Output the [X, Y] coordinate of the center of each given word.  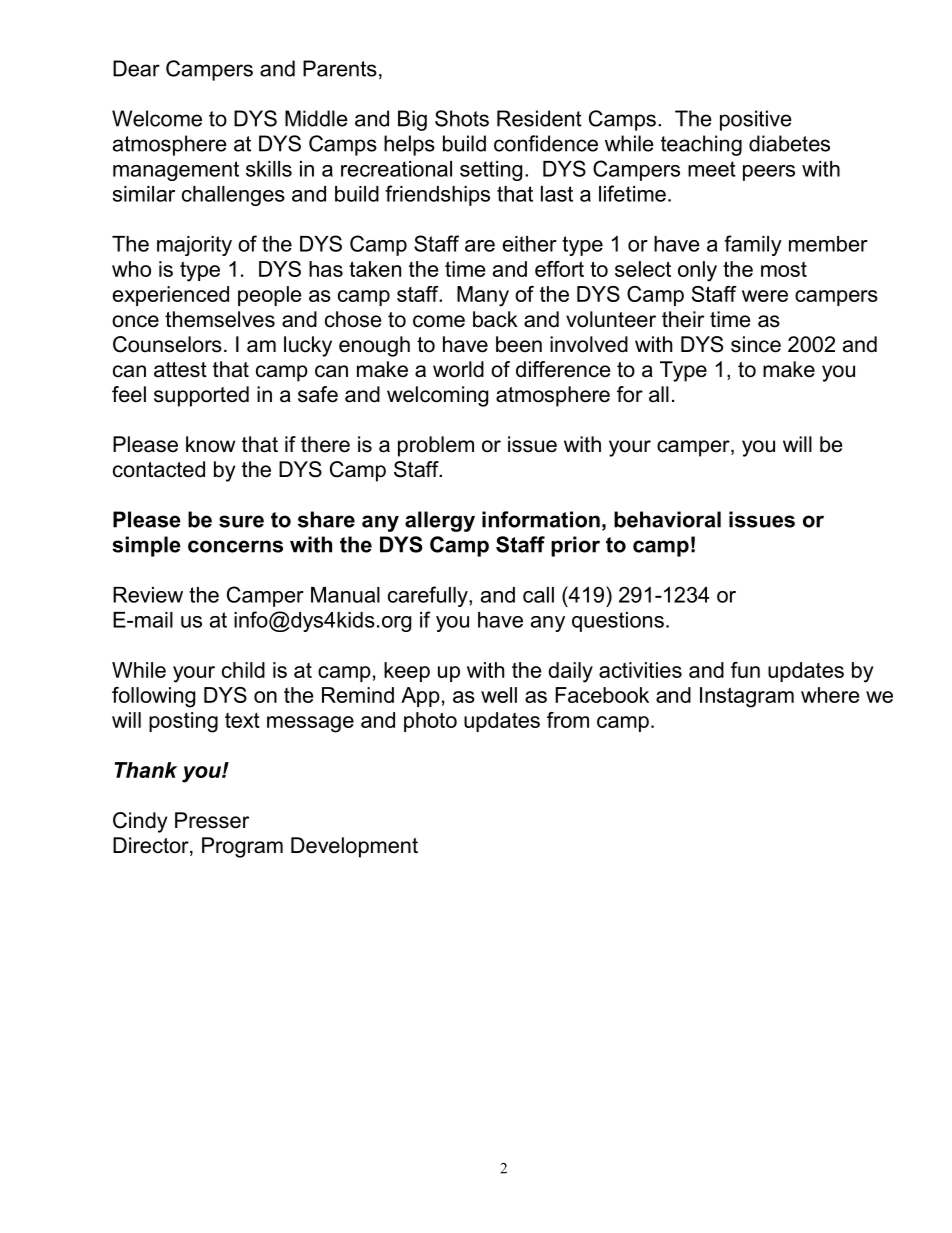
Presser [212, 820]
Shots [462, 118]
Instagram [747, 697]
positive [756, 120]
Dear [136, 68]
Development [354, 847]
